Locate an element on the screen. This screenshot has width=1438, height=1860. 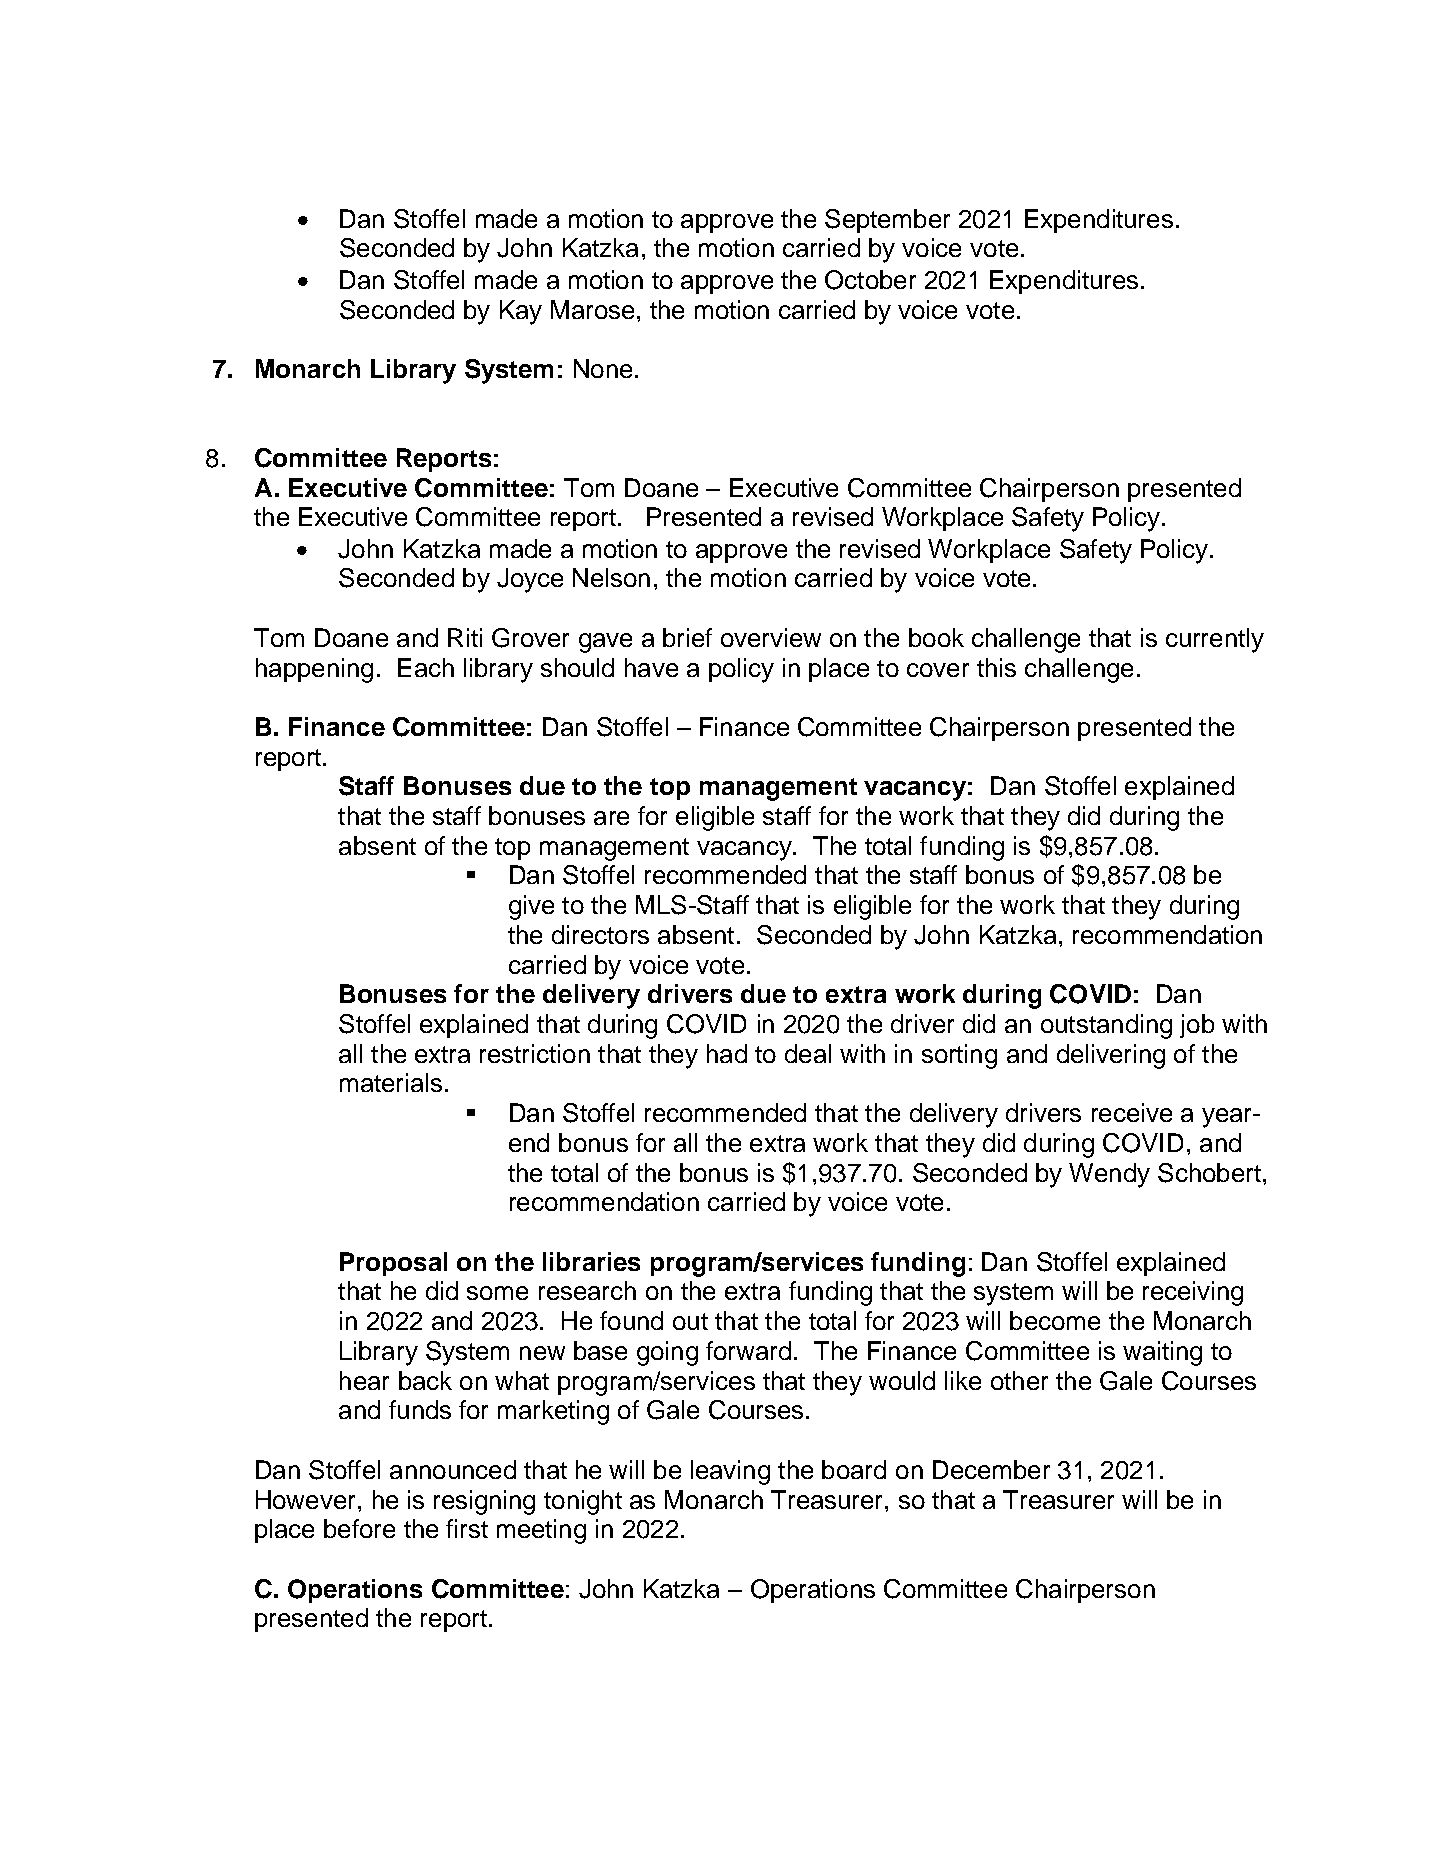
had is located at coordinates (727, 1053).
